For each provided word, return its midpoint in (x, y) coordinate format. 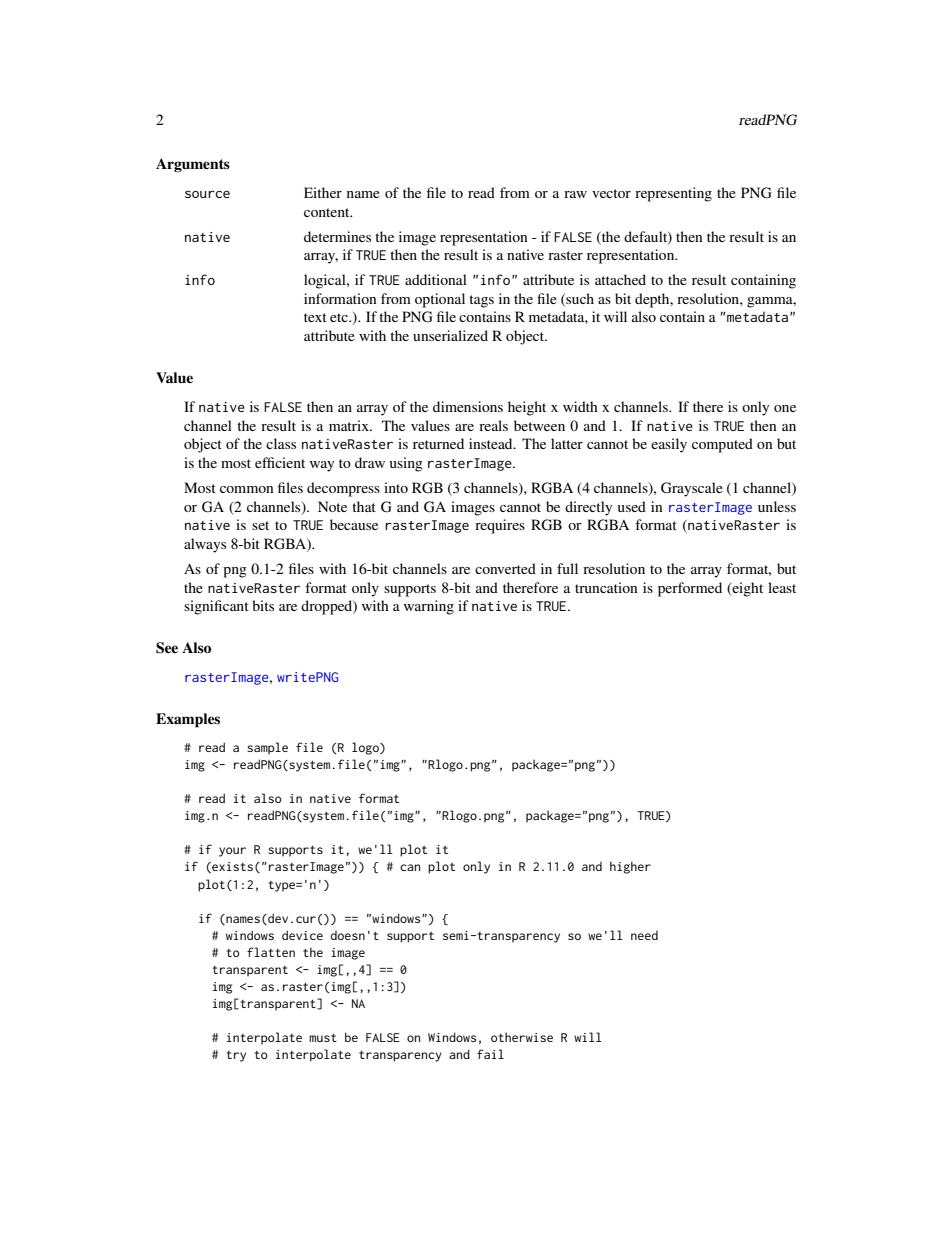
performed (690, 589)
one (785, 408)
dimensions (468, 406)
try (236, 1056)
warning (429, 607)
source (207, 194)
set (260, 525)
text (315, 317)
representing (673, 194)
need (644, 935)
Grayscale (692, 489)
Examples (188, 720)
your (232, 852)
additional (436, 279)
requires (500, 526)
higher (630, 867)
